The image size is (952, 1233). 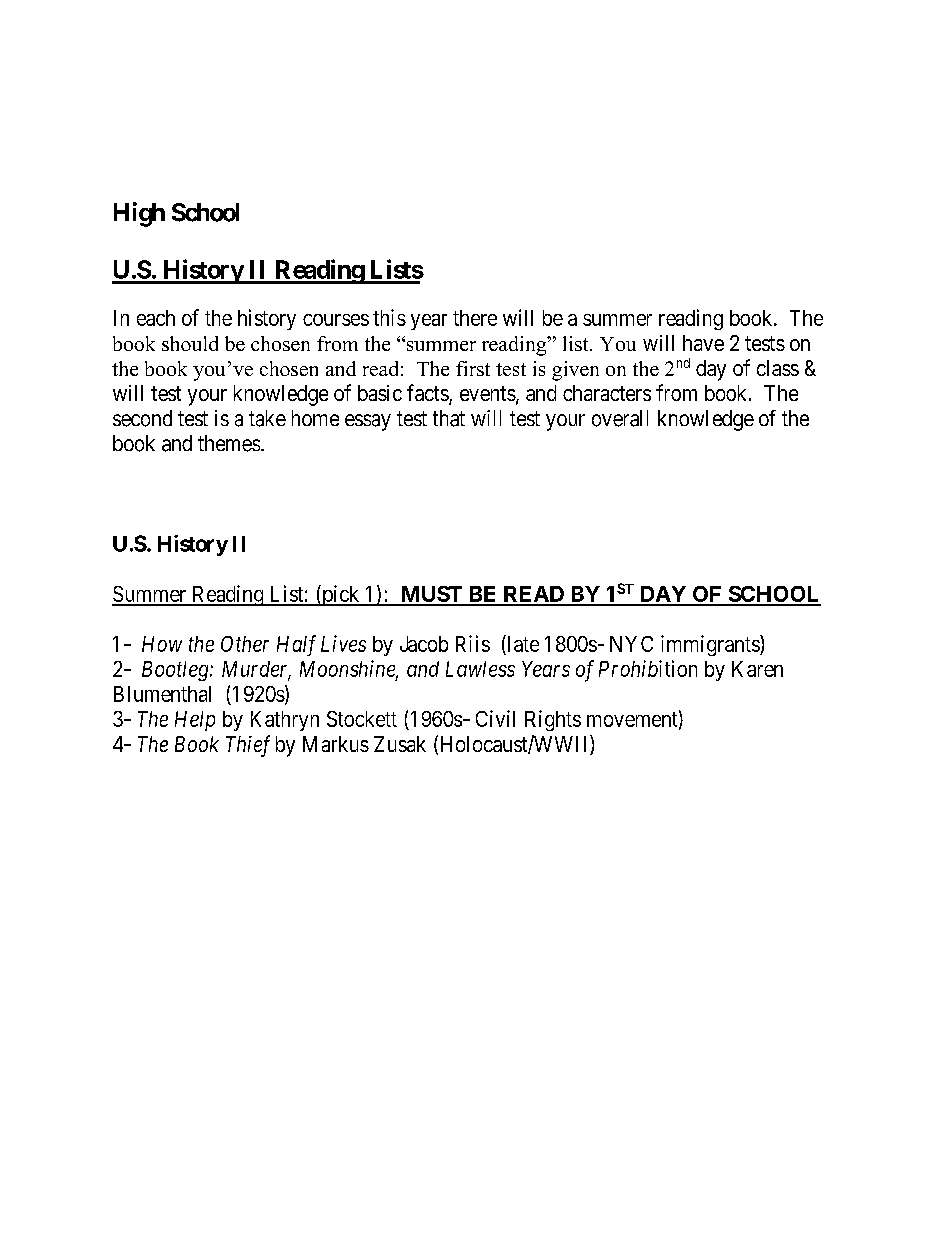 What do you see at coordinates (400, 744) in the screenshot?
I see `Zusak` at bounding box center [400, 744].
